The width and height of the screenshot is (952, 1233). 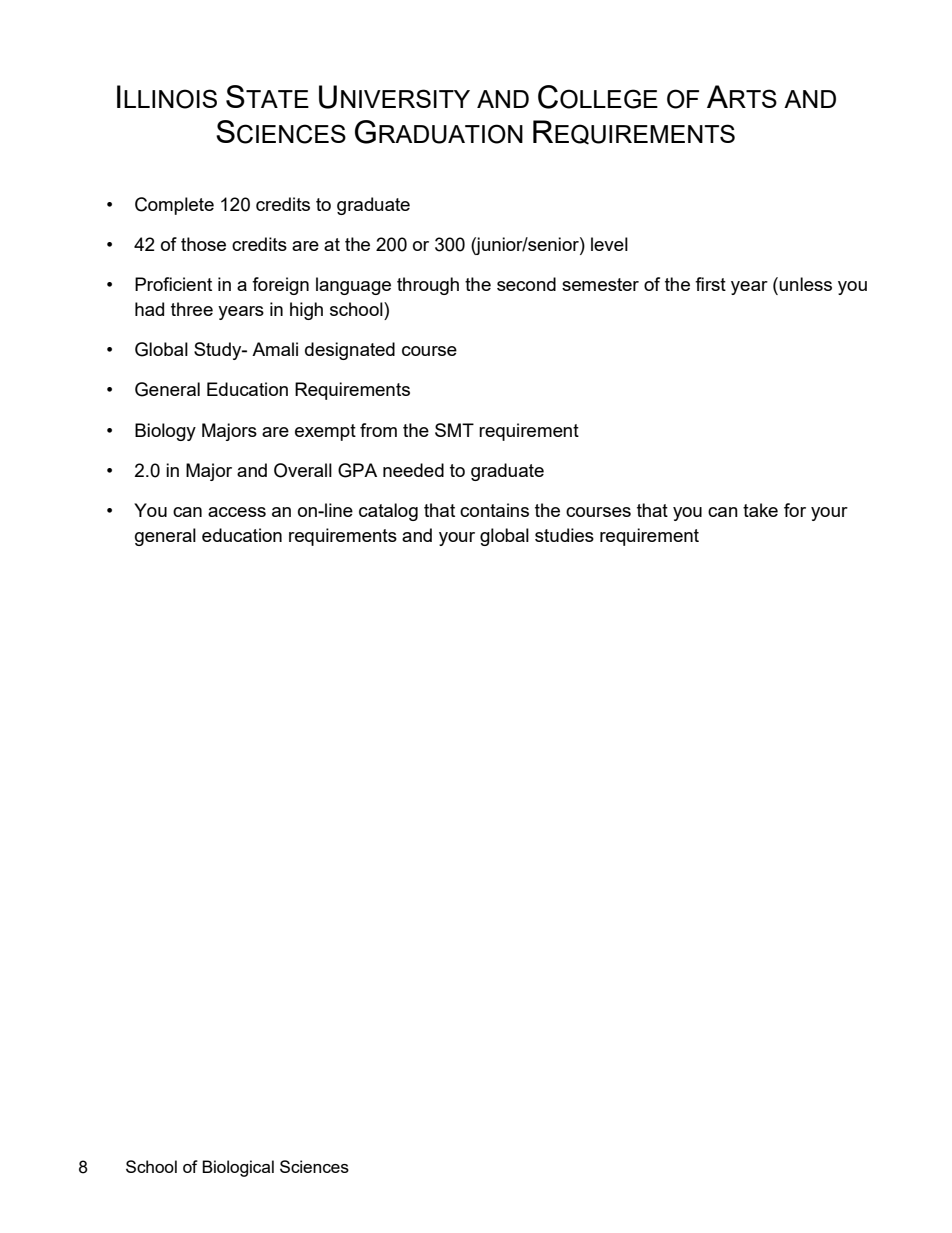 What do you see at coordinates (760, 510) in the screenshot?
I see `take` at bounding box center [760, 510].
